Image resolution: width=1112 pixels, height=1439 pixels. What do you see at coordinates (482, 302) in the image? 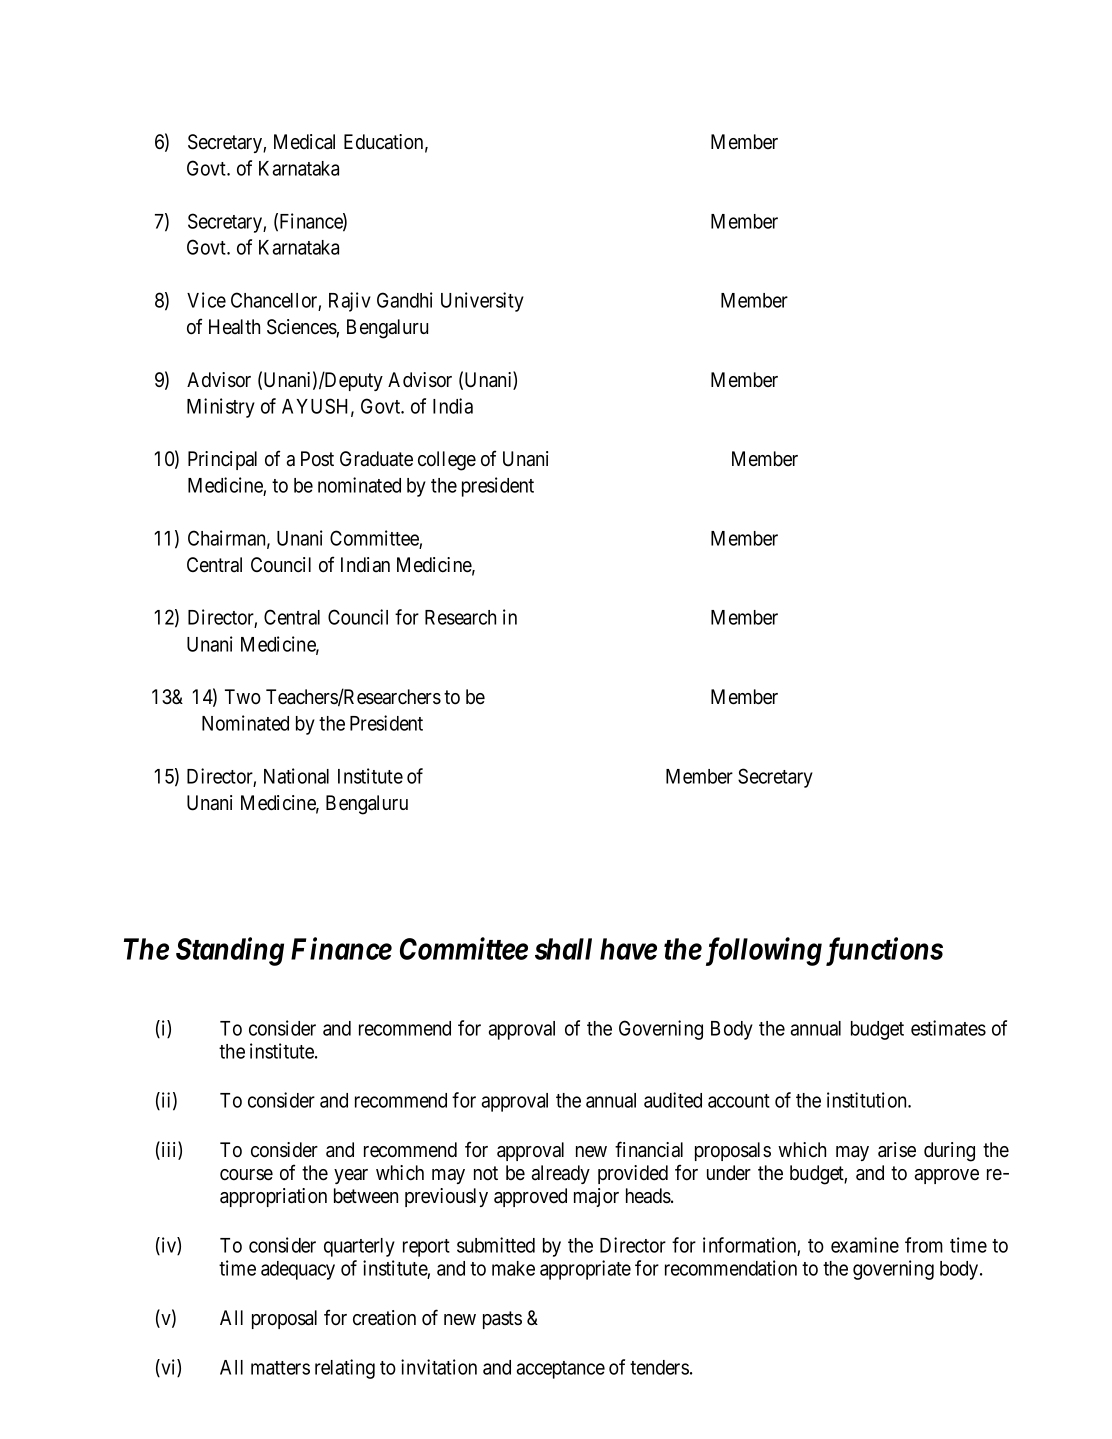
I see `University` at bounding box center [482, 302].
